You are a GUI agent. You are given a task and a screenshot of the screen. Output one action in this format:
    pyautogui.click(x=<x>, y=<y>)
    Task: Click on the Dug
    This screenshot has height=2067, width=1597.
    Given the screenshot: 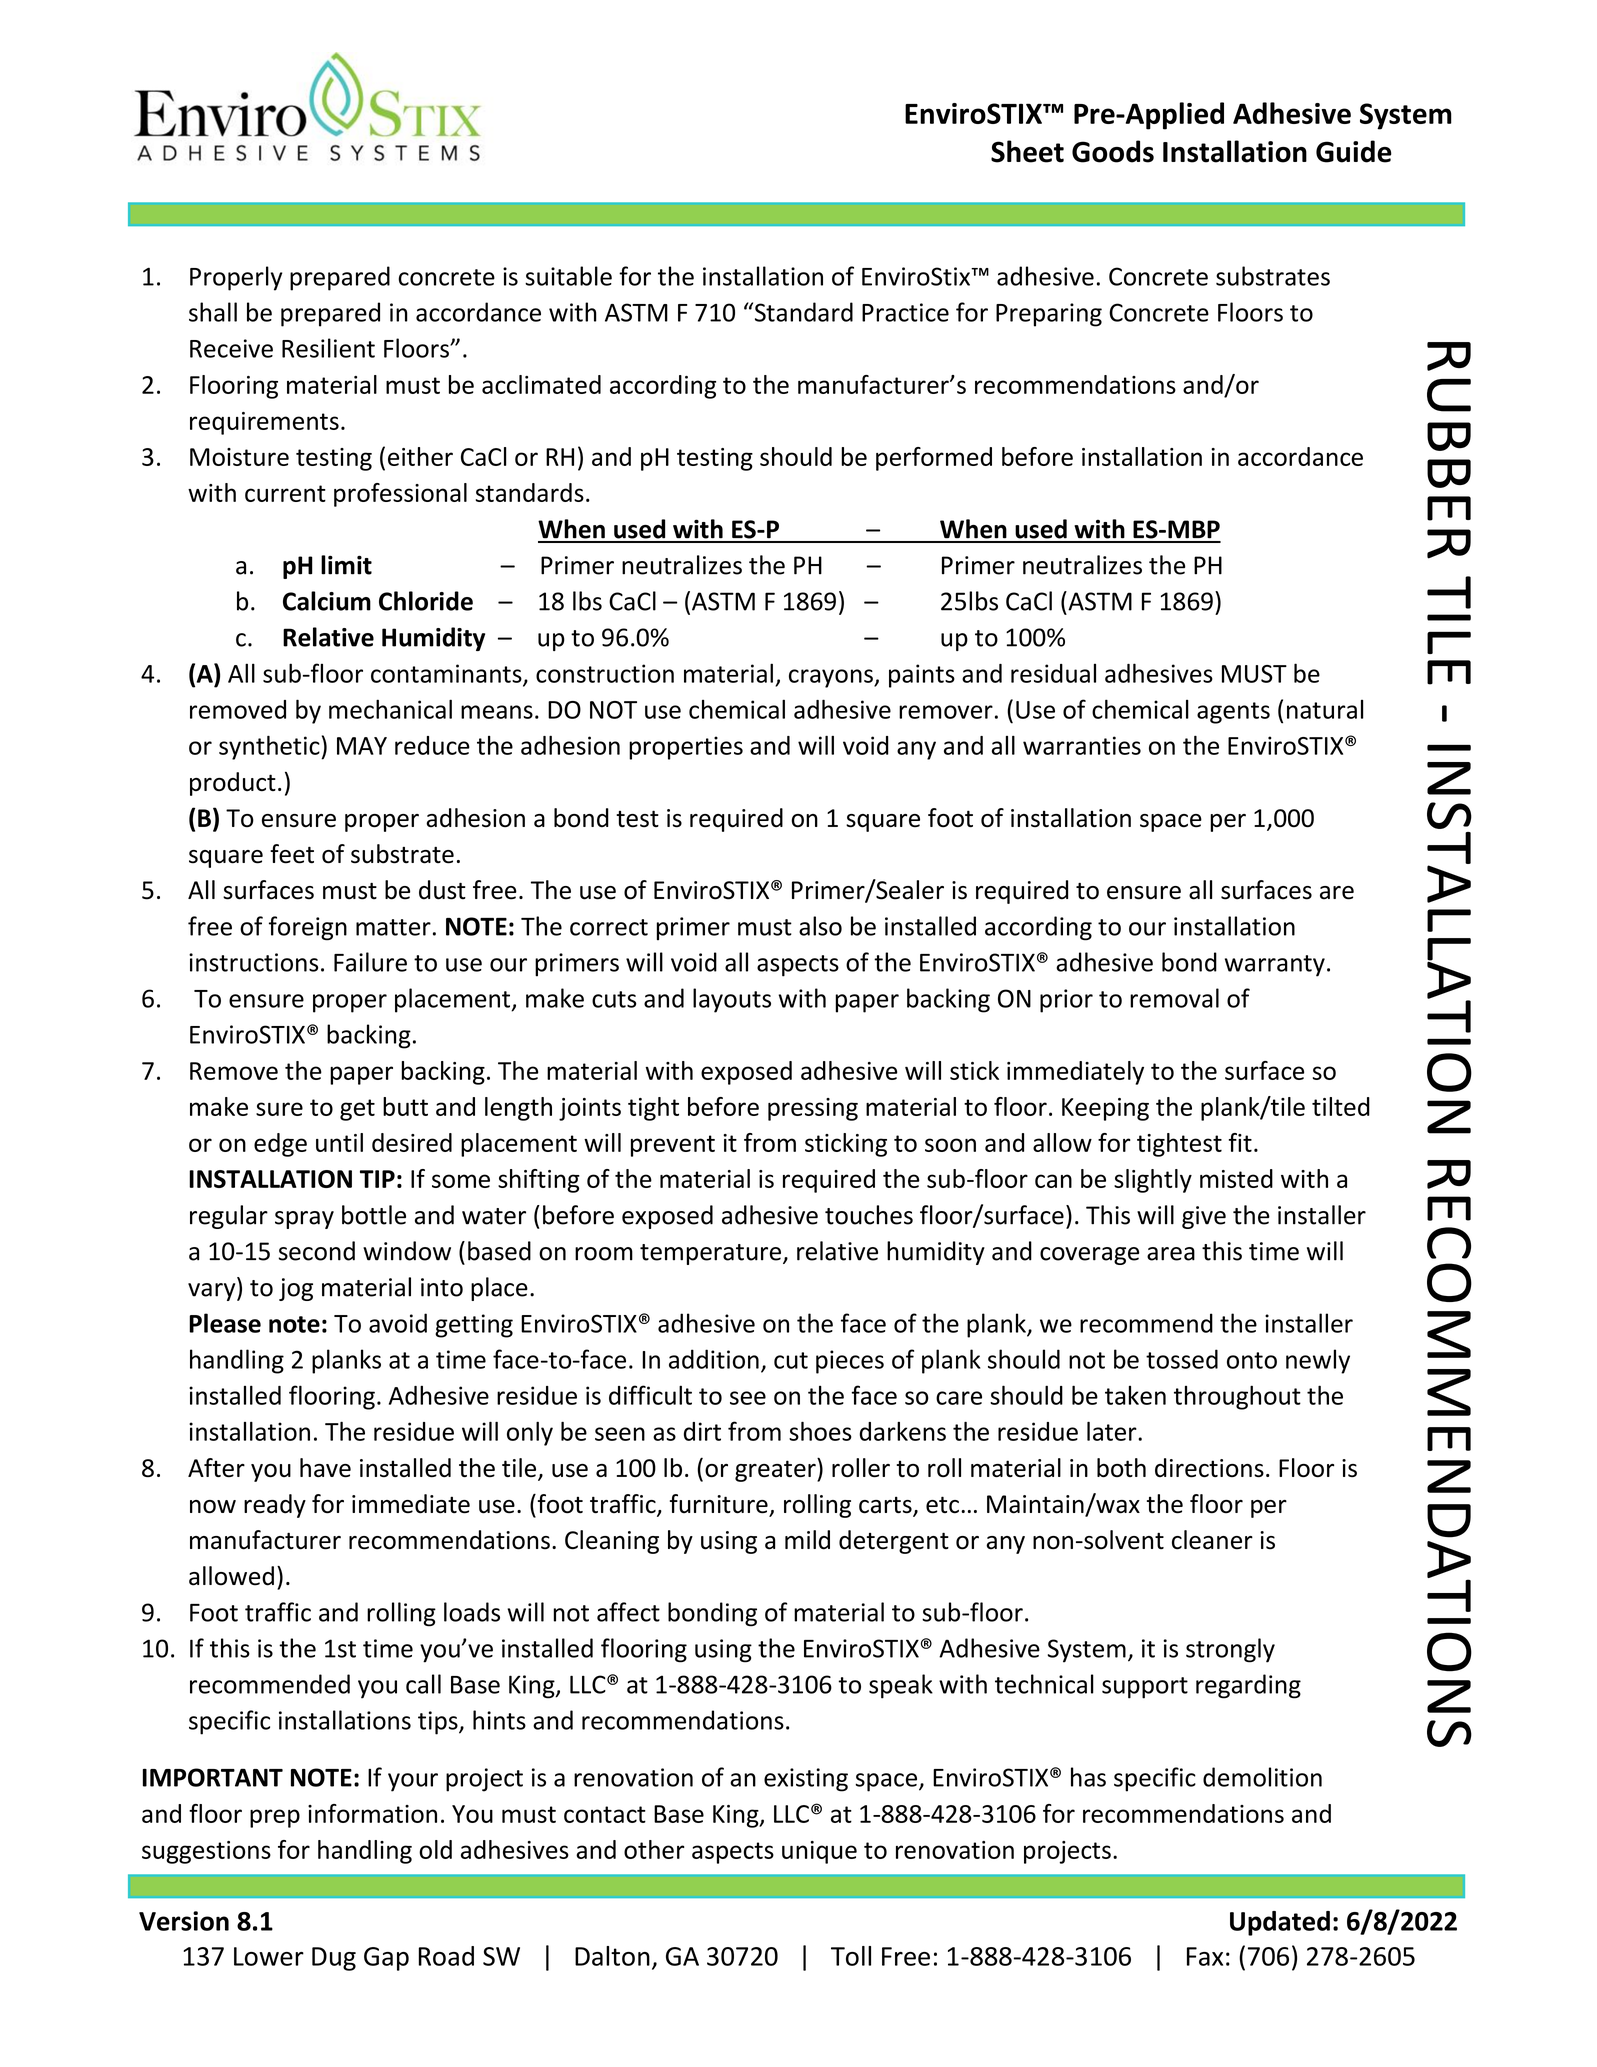 What is the action you would take?
    pyautogui.click(x=334, y=1959)
